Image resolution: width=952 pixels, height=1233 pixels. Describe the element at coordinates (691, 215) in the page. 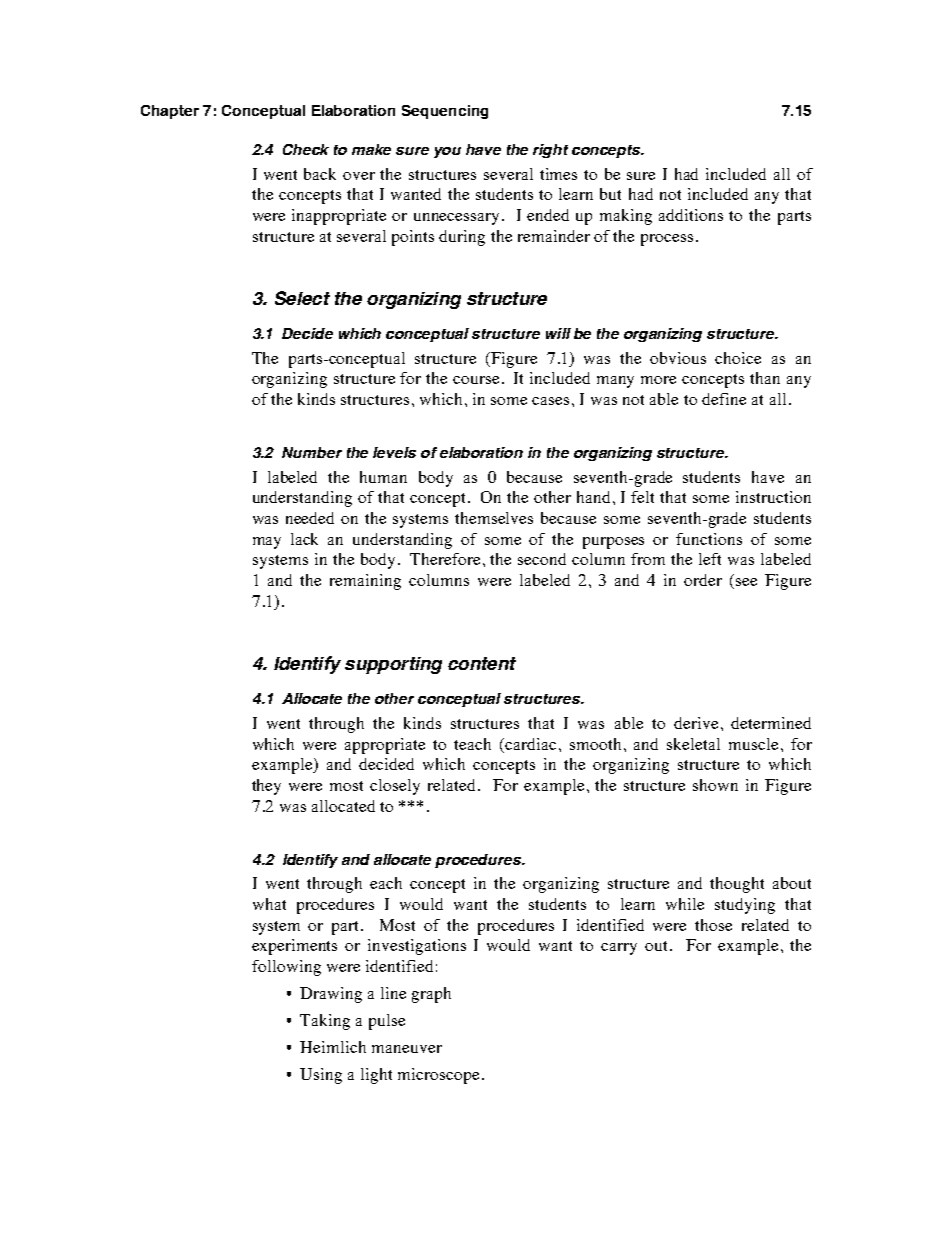

I see `additions` at that location.
